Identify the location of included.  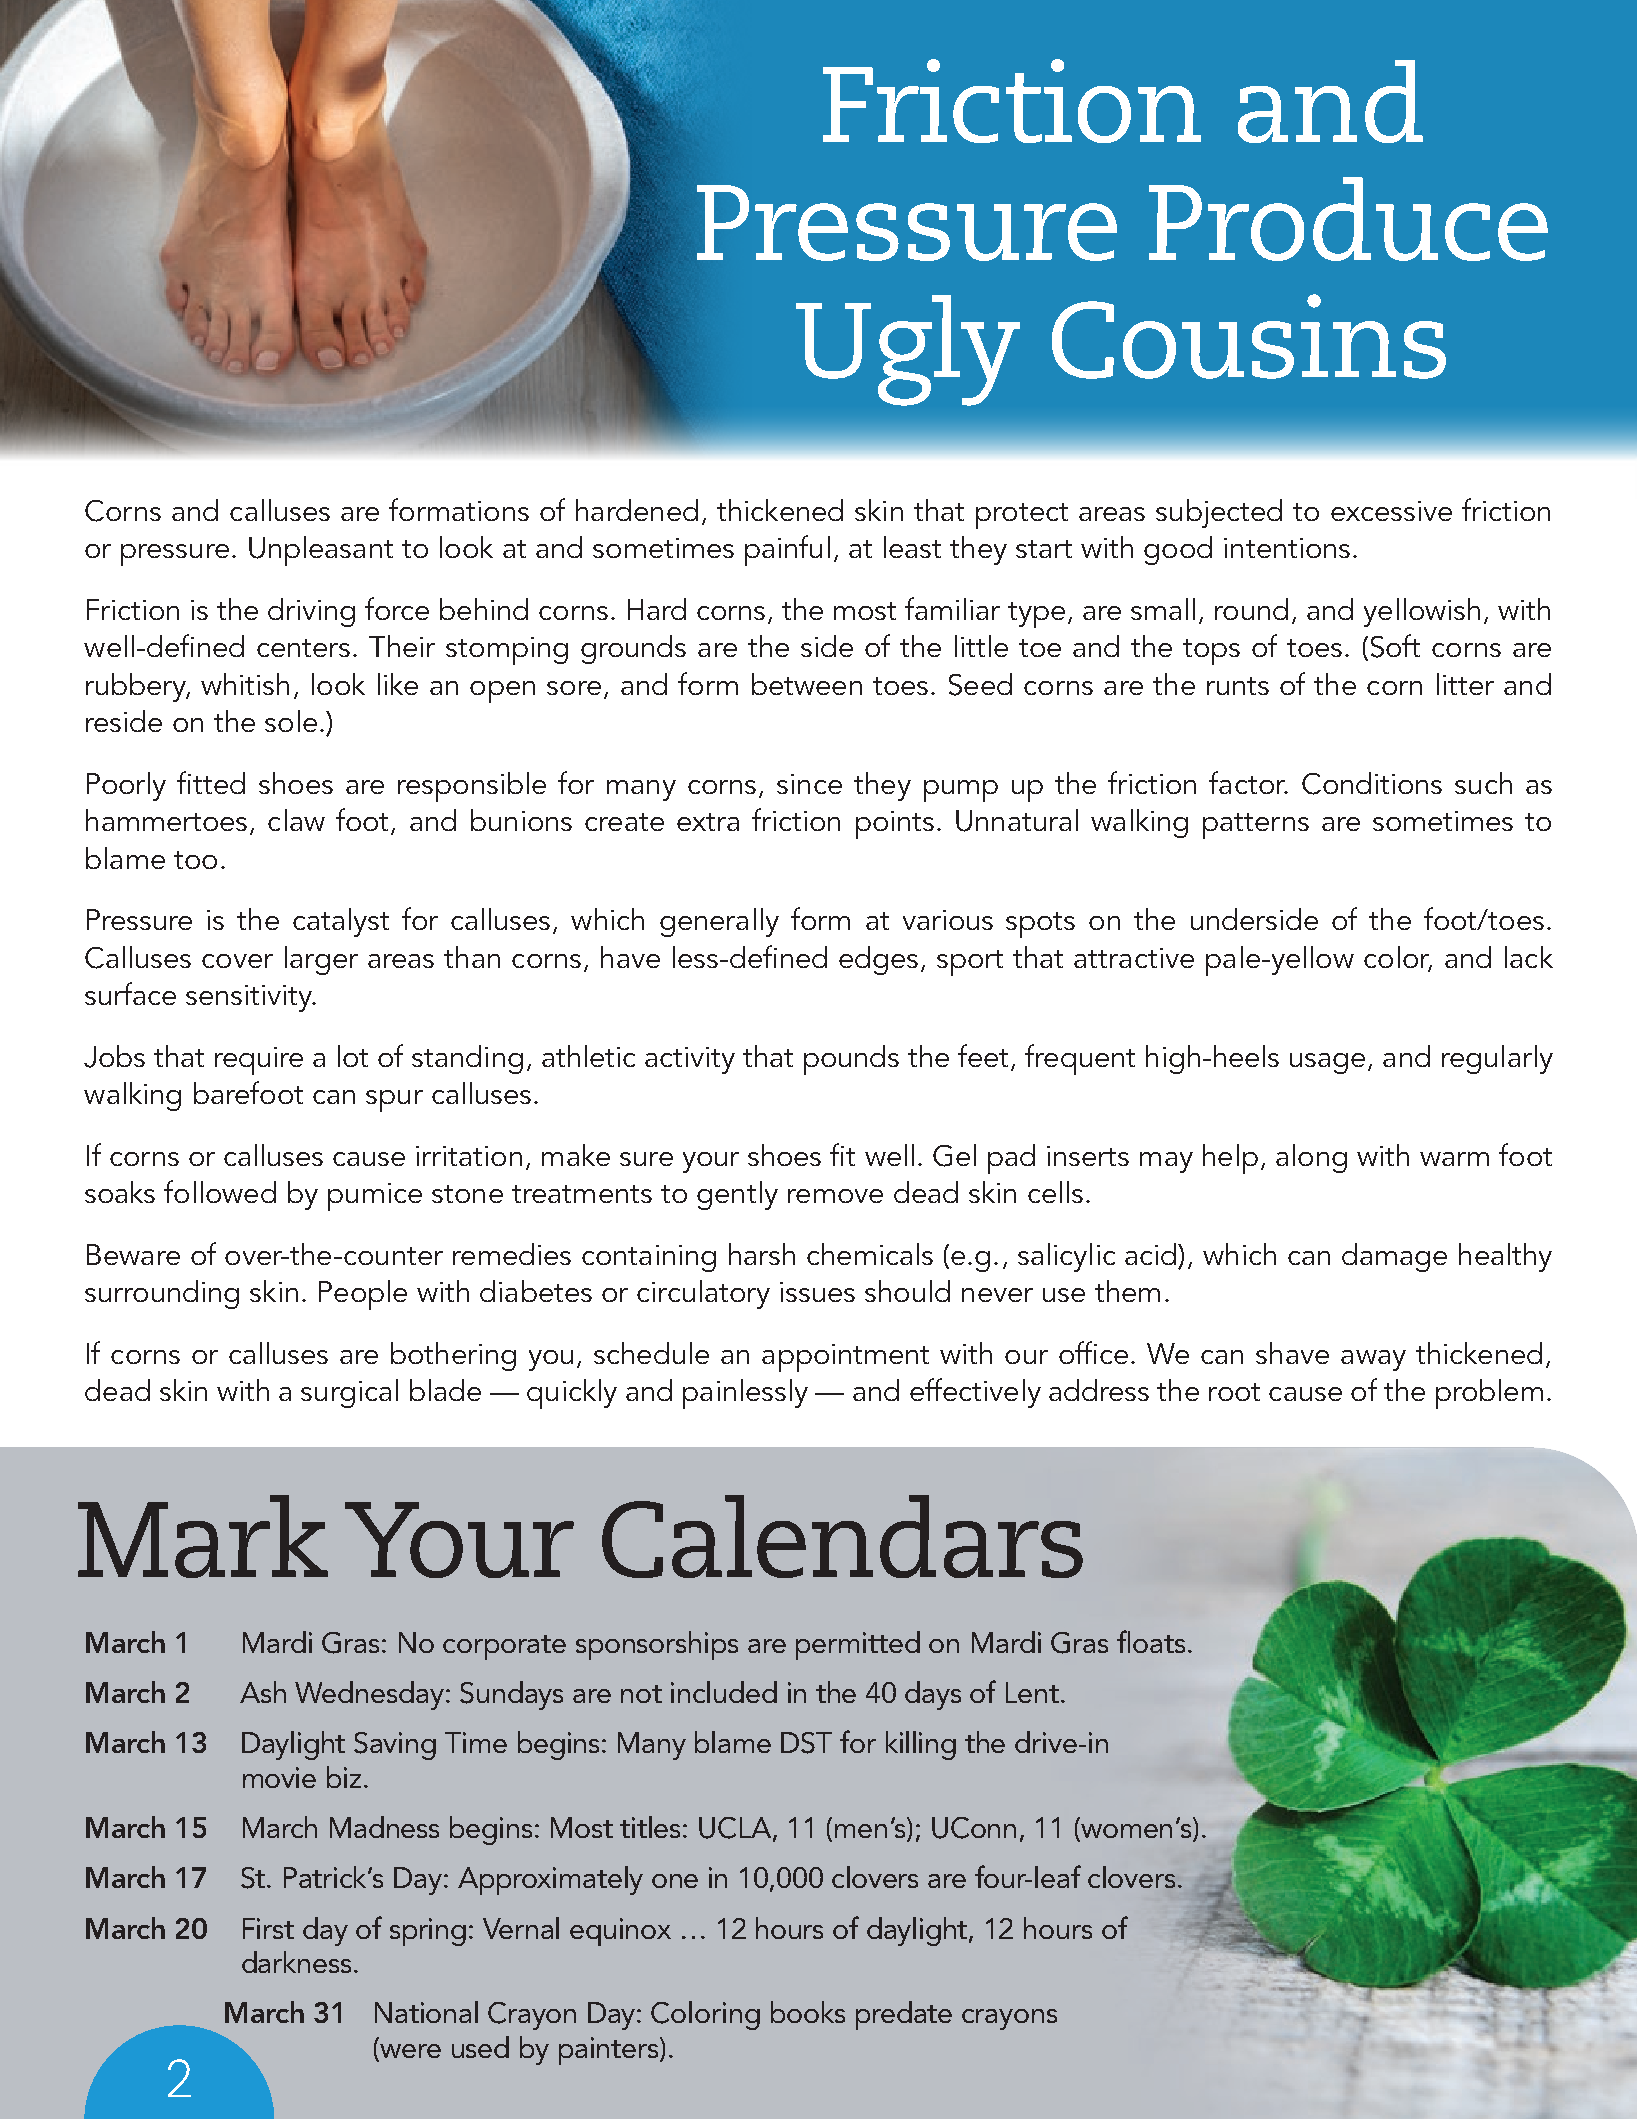
(724, 1692).
